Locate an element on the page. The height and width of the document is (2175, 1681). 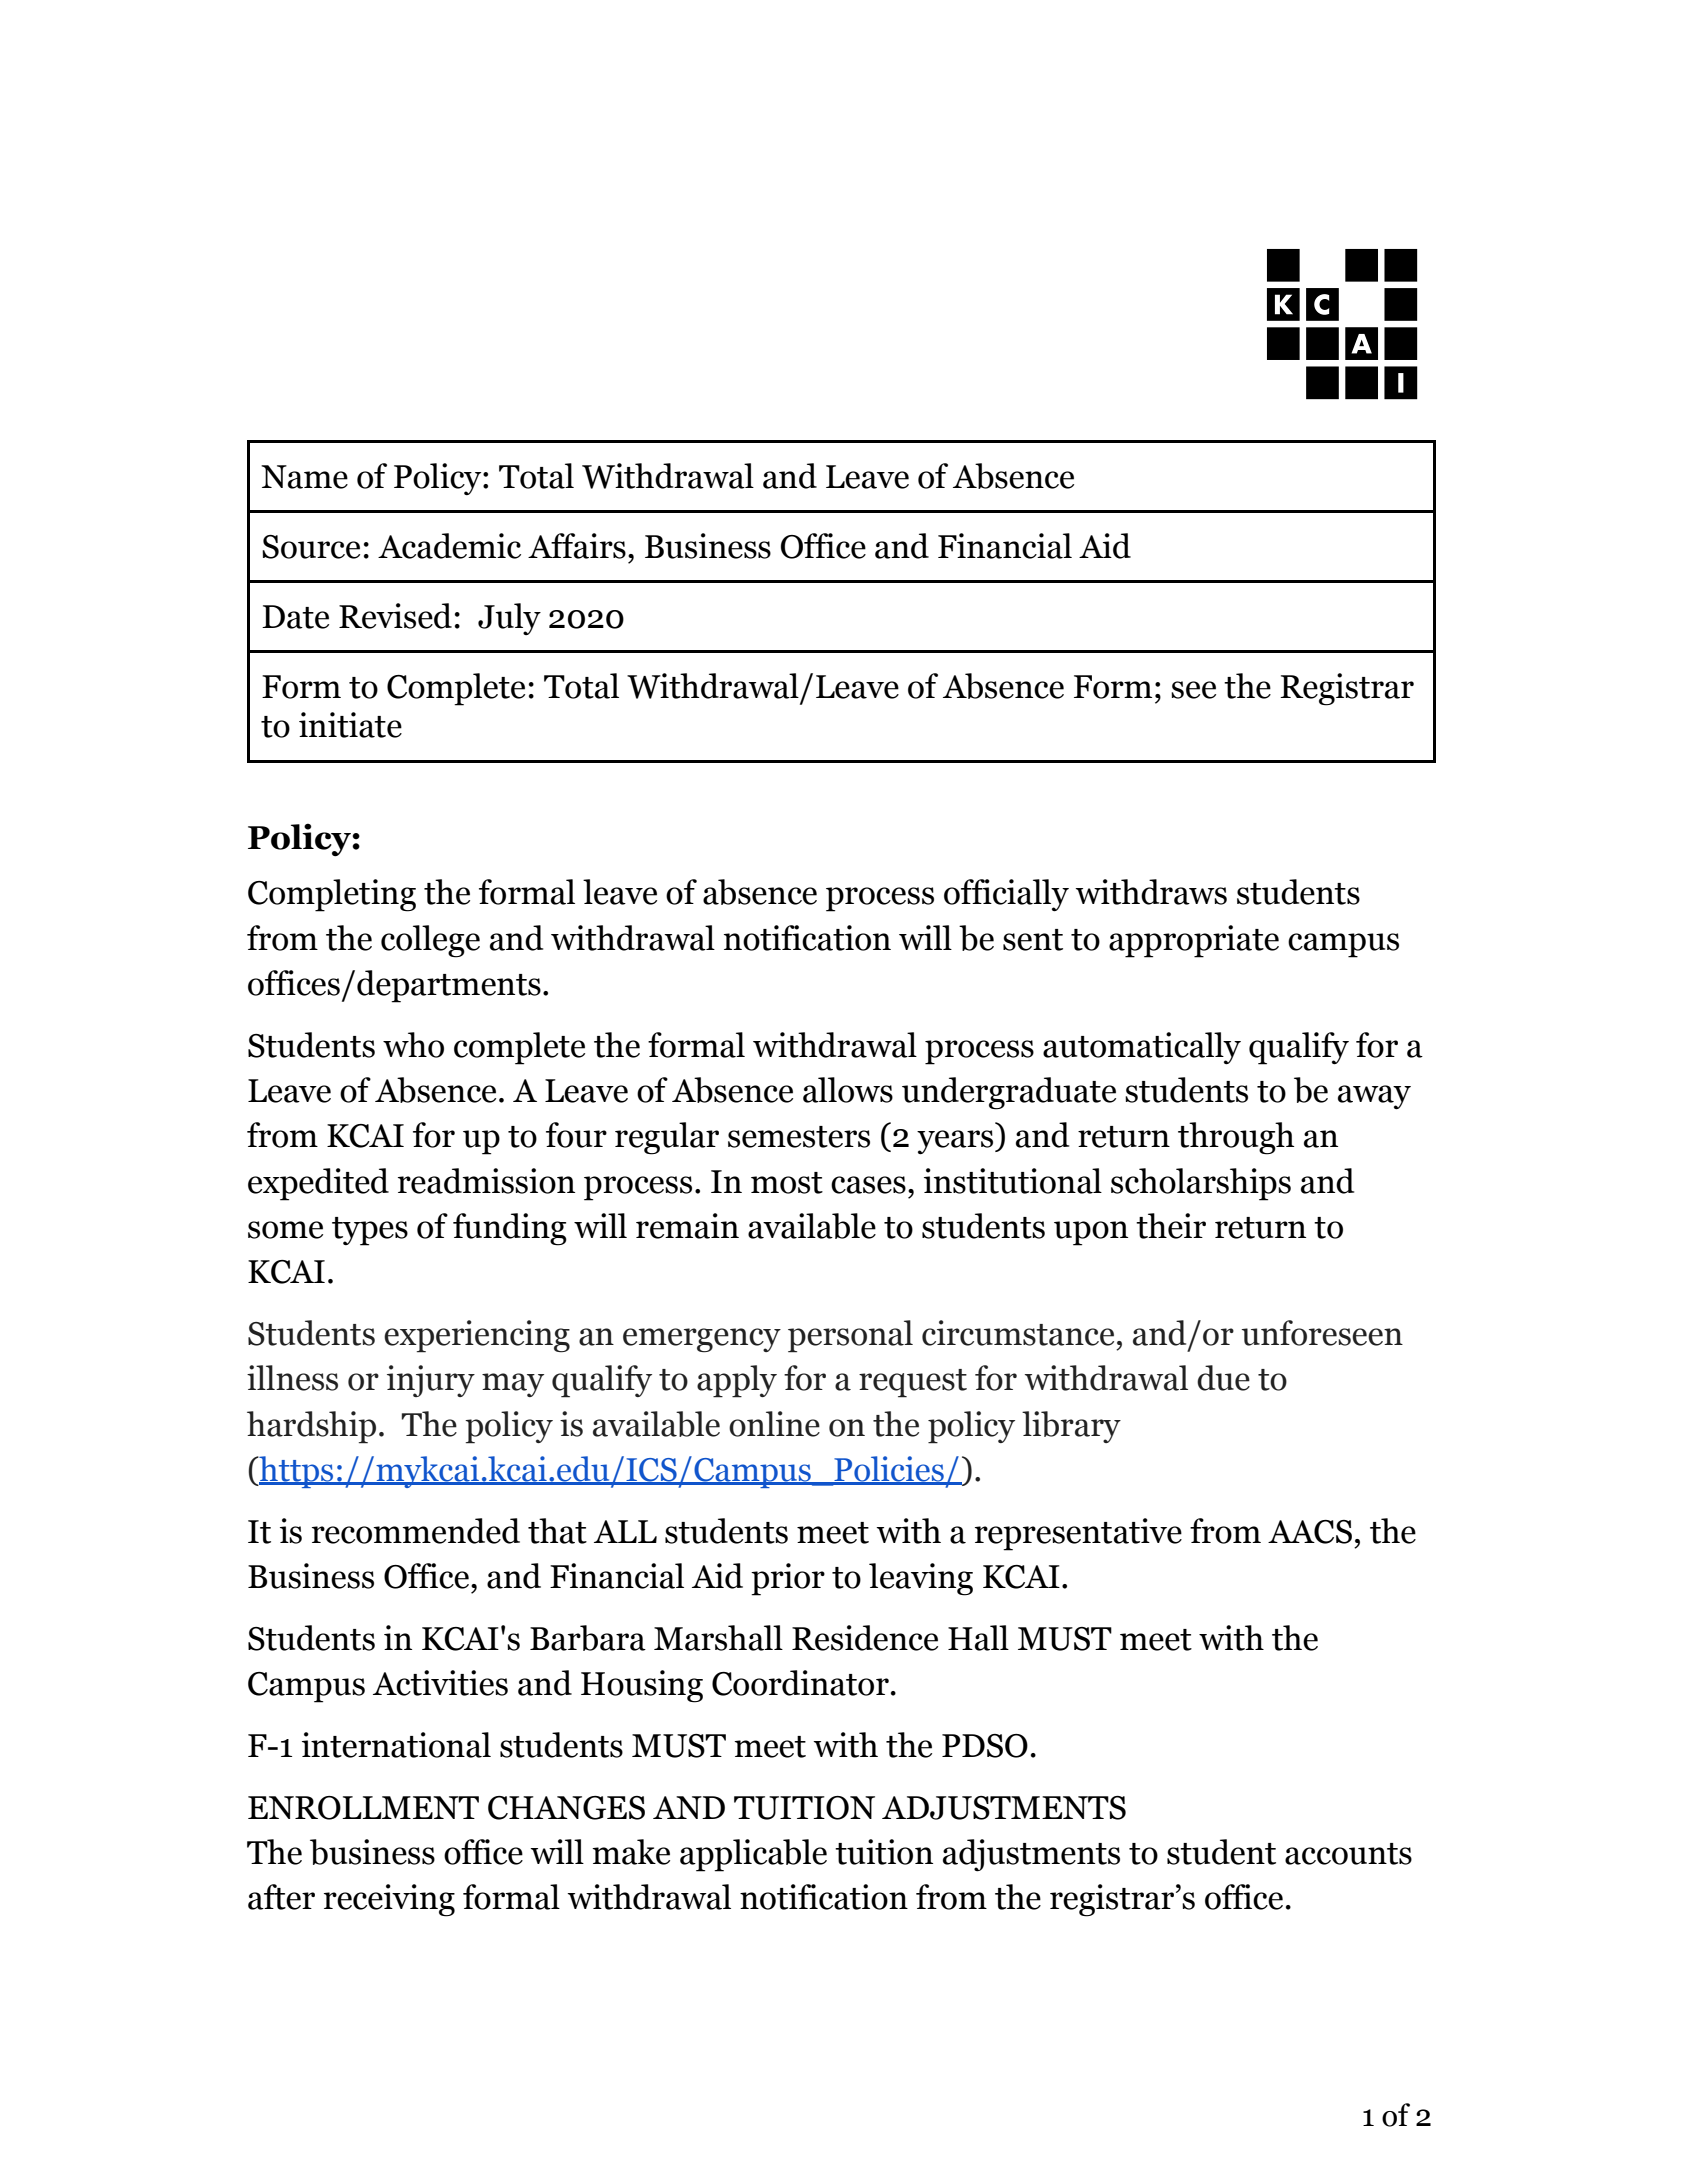
receiving is located at coordinates (389, 1900).
